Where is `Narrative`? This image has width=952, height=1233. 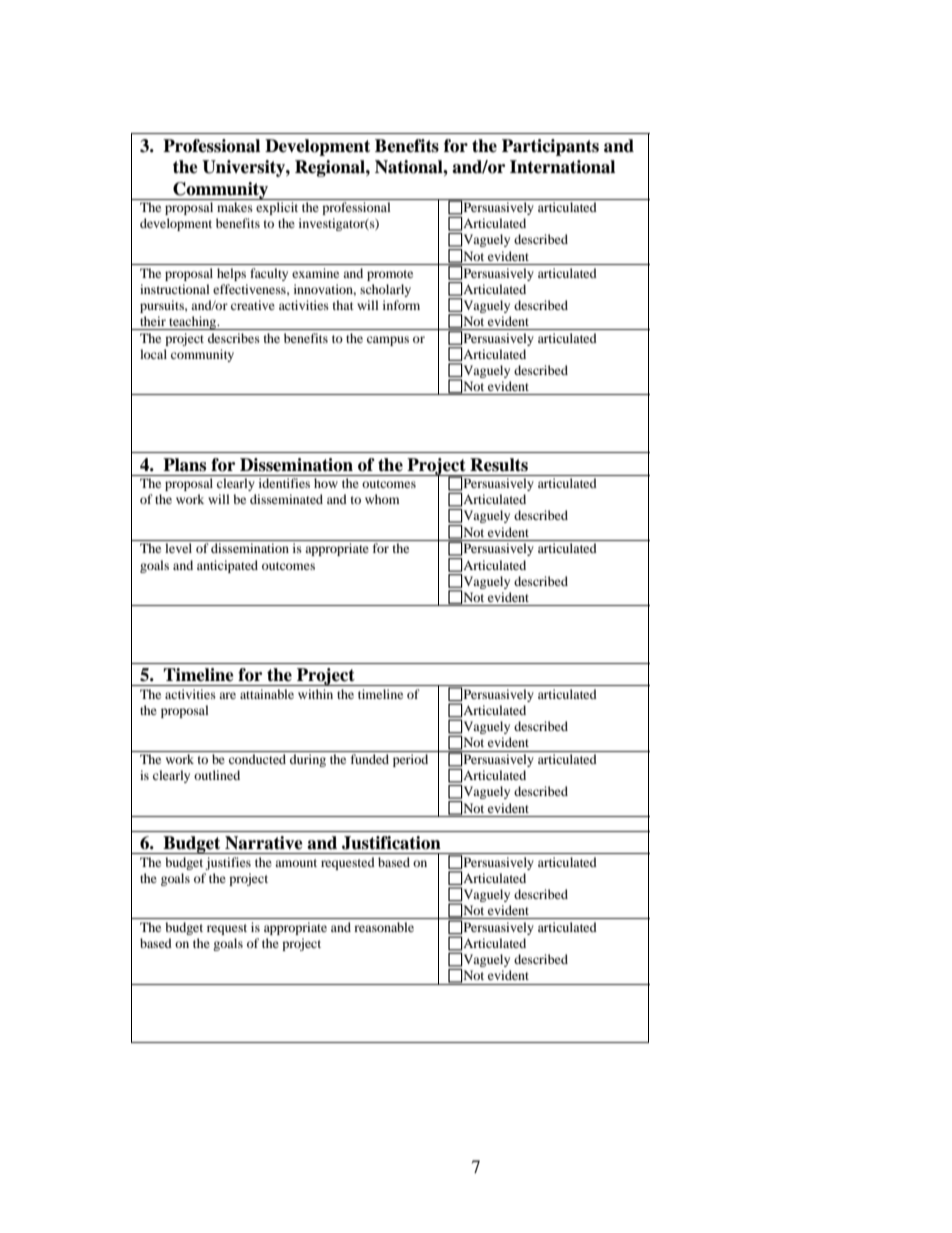
Narrative is located at coordinates (264, 843).
